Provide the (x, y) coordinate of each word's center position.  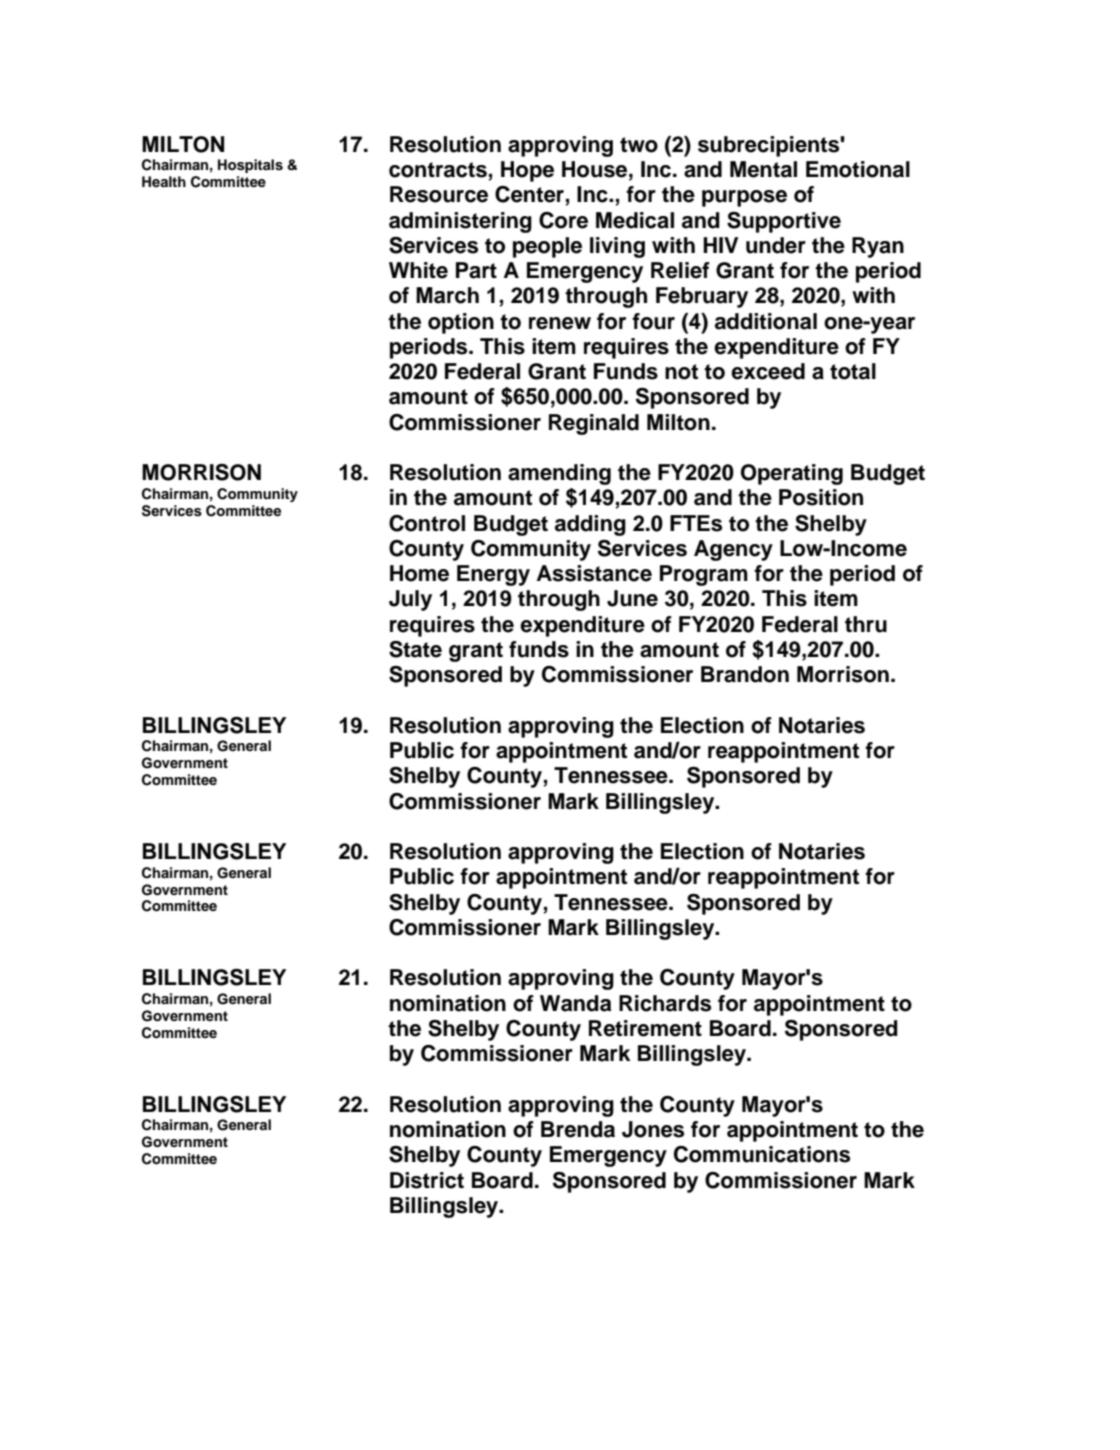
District (427, 1180)
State (415, 649)
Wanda (575, 1003)
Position (821, 497)
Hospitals (250, 166)
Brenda (578, 1129)
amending (559, 474)
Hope (527, 171)
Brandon (745, 674)
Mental (763, 169)
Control (427, 523)
